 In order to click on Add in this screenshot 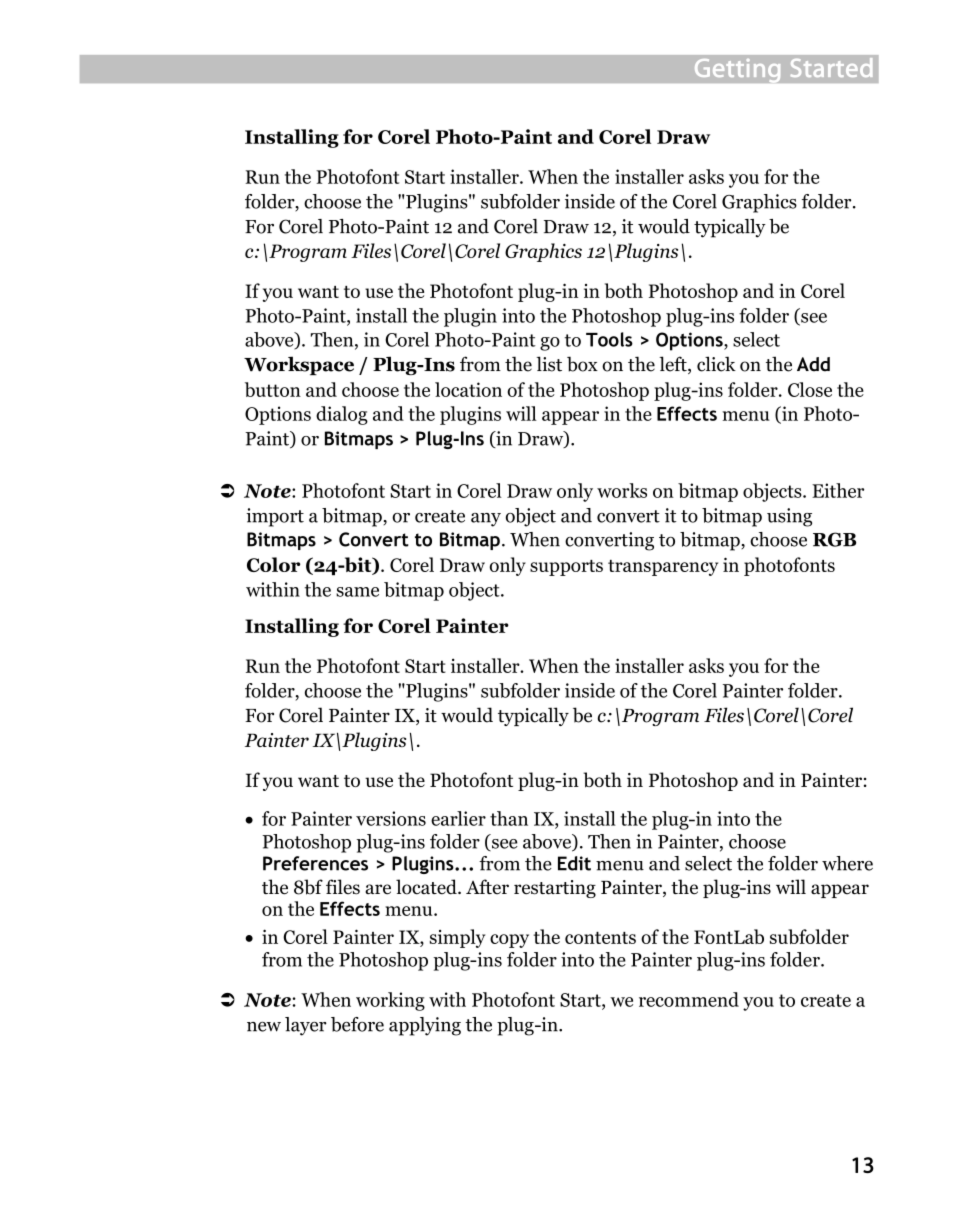, I will do `click(813, 364)`.
